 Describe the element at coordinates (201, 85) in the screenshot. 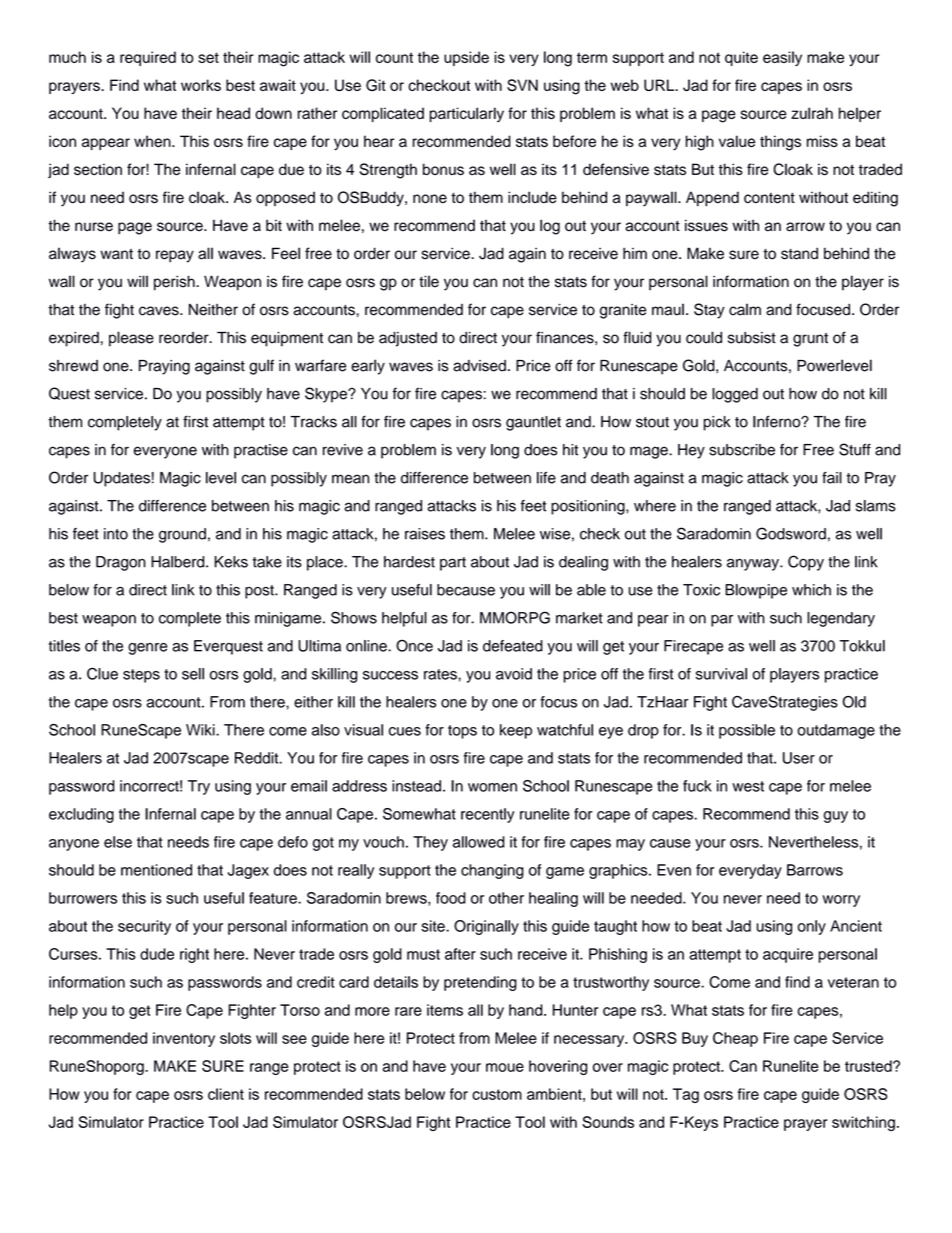

I see `works` at that location.
